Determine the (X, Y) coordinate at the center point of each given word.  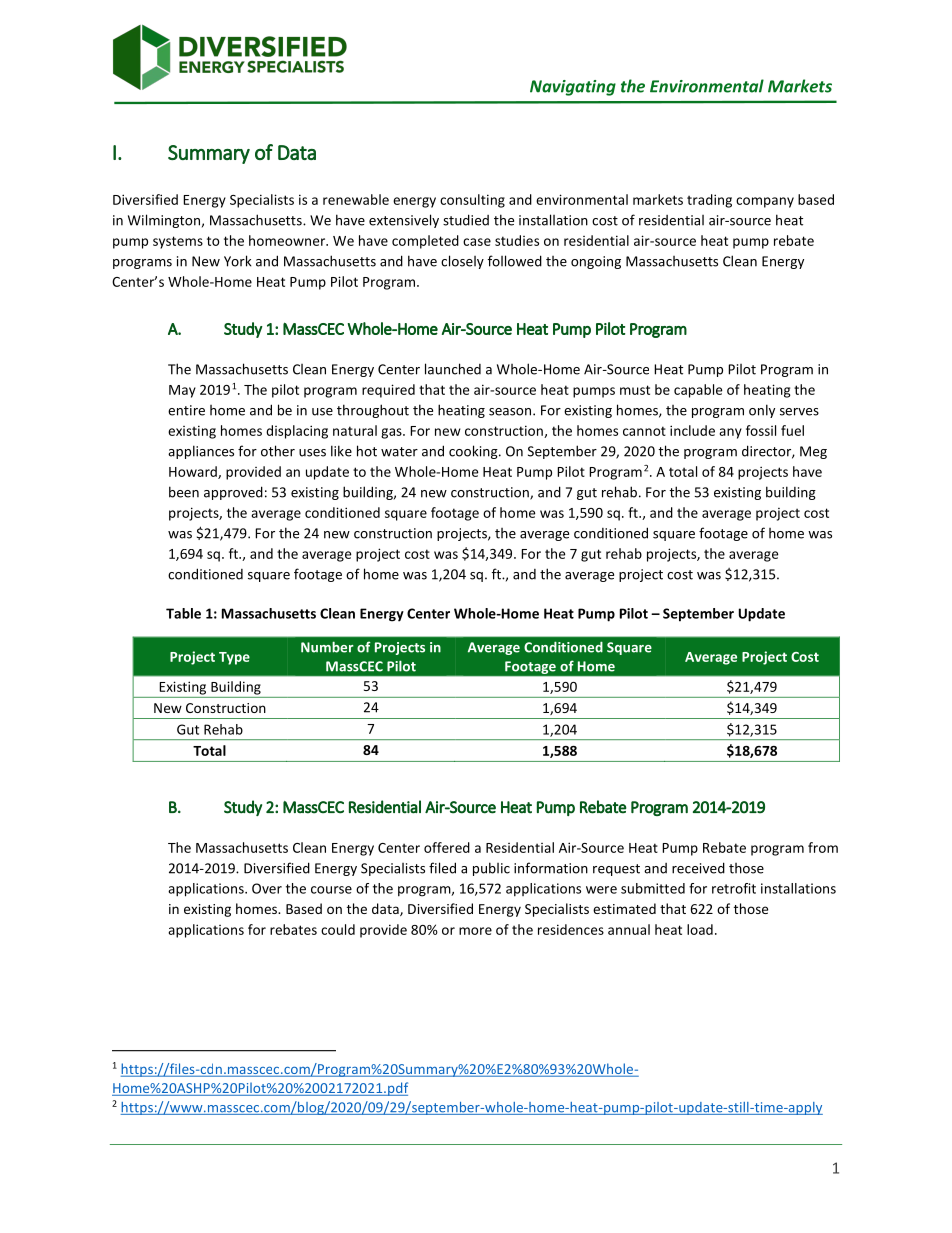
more (475, 931)
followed (515, 261)
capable (698, 391)
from (823, 847)
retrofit (734, 888)
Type (234, 658)
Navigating (573, 88)
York (237, 261)
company (765, 202)
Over (267, 888)
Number (327, 647)
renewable (356, 199)
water (399, 452)
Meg (813, 452)
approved (233, 493)
